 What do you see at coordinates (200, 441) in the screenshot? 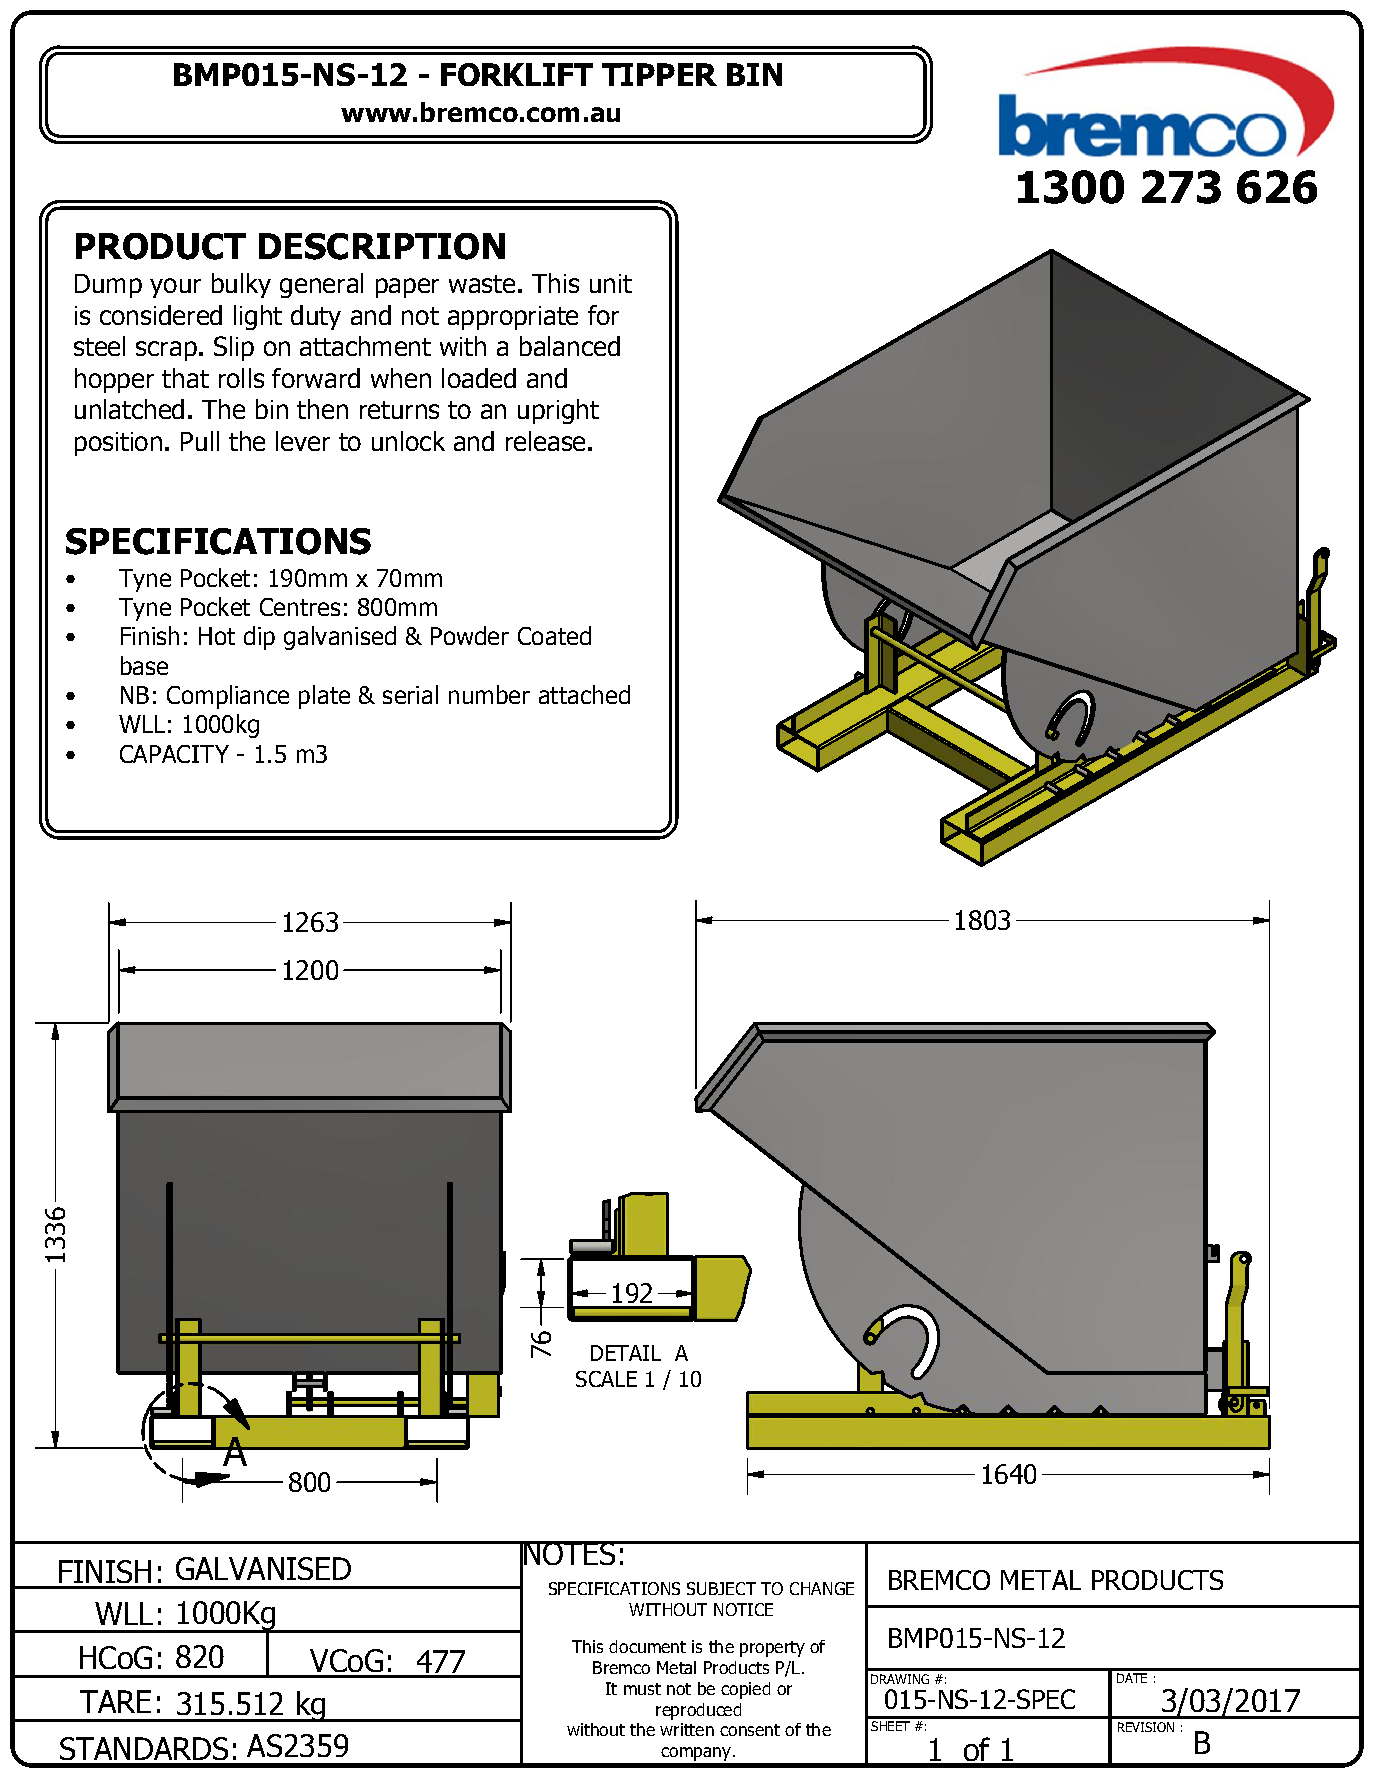
I see `Pull` at bounding box center [200, 441].
